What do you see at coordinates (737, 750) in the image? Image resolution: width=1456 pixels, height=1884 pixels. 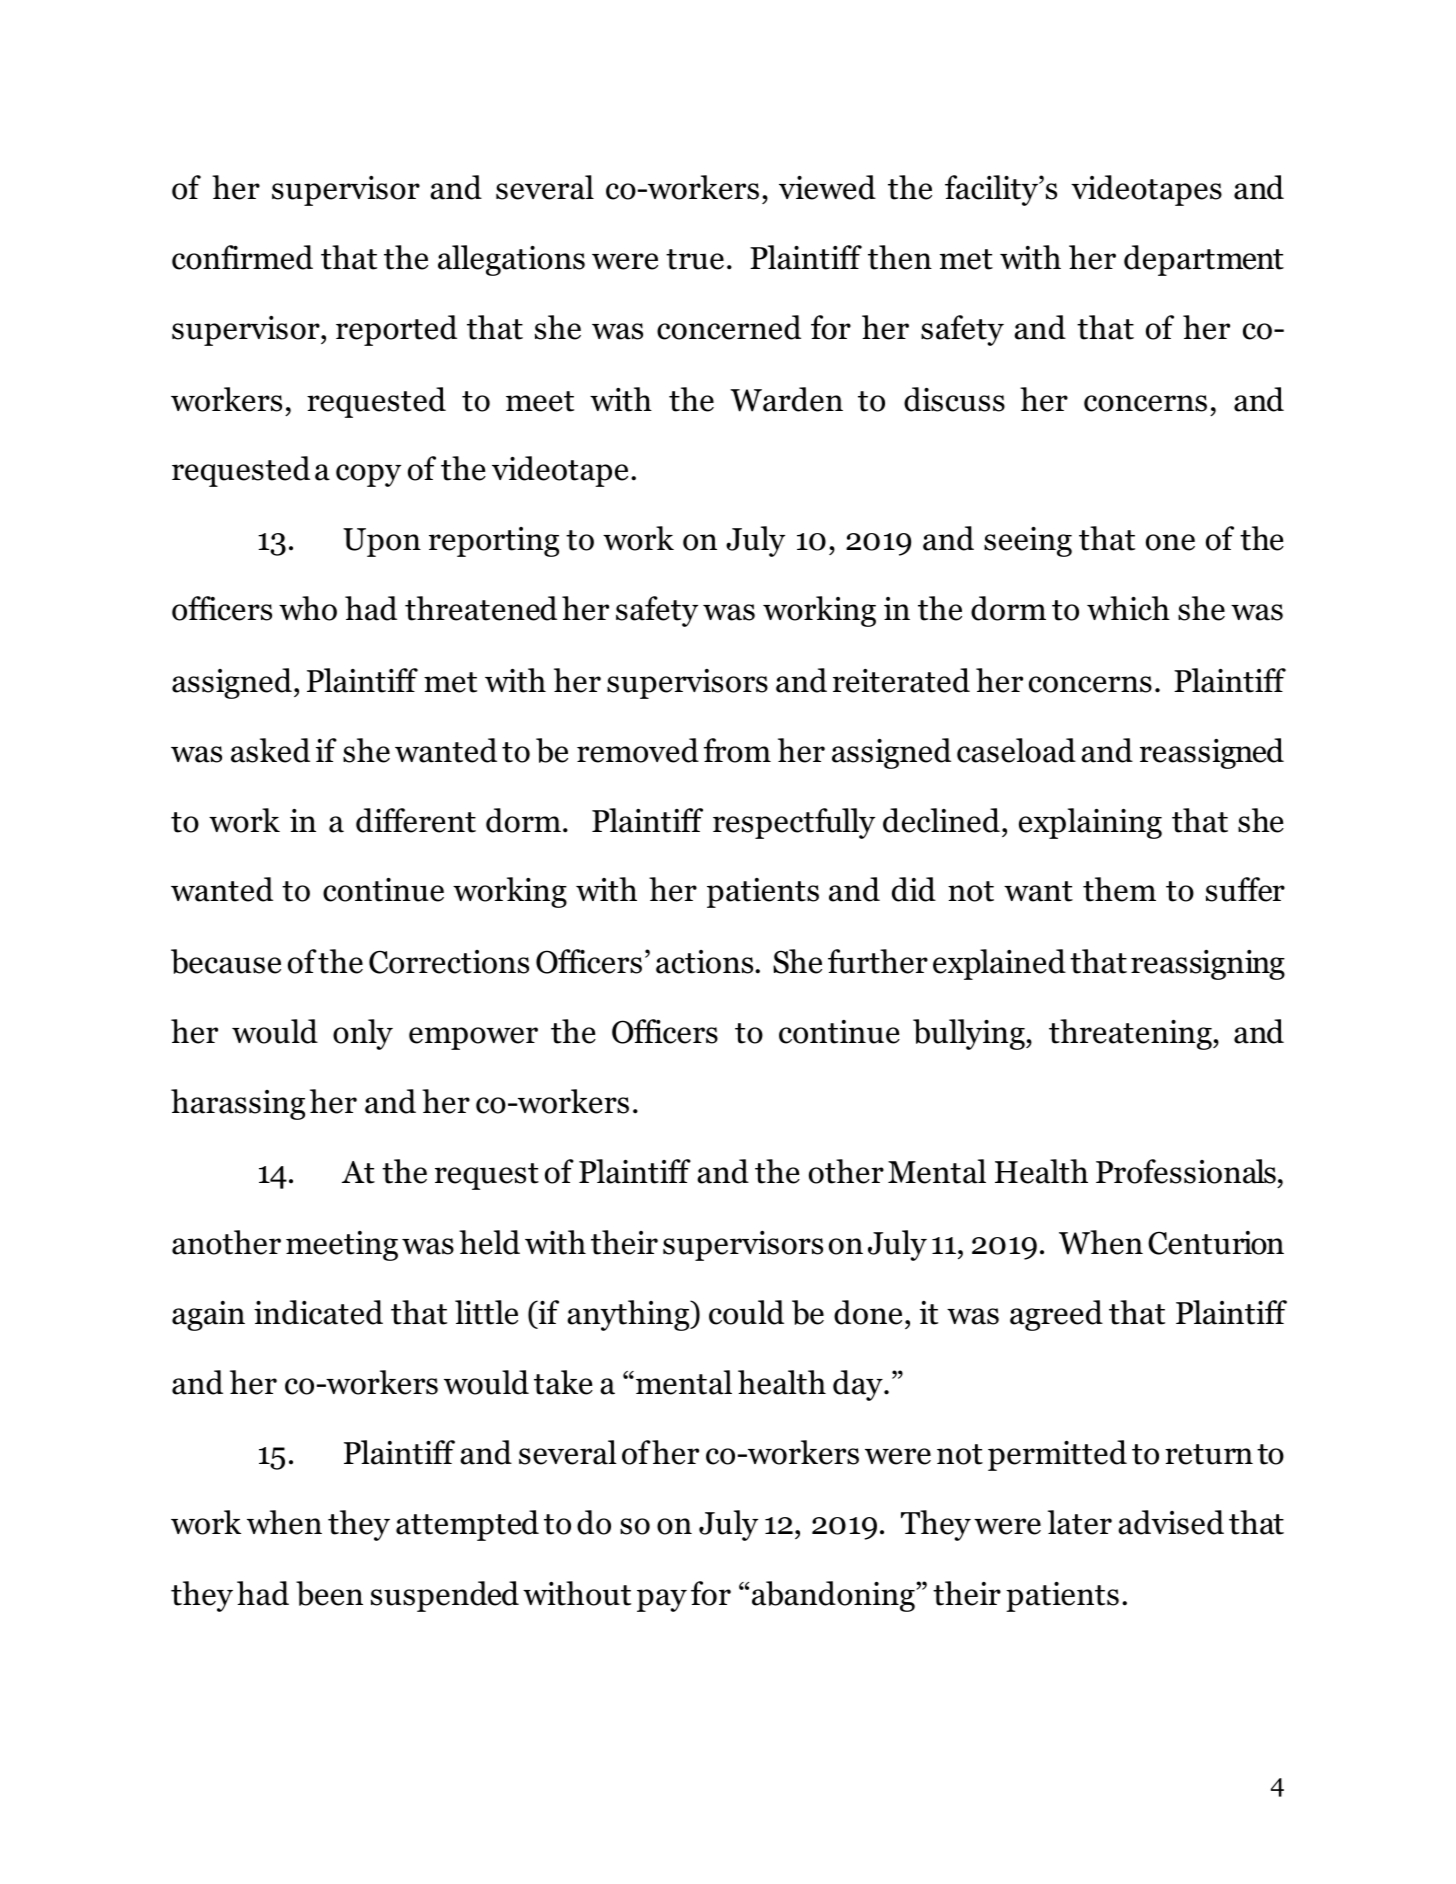 I see `from` at bounding box center [737, 750].
